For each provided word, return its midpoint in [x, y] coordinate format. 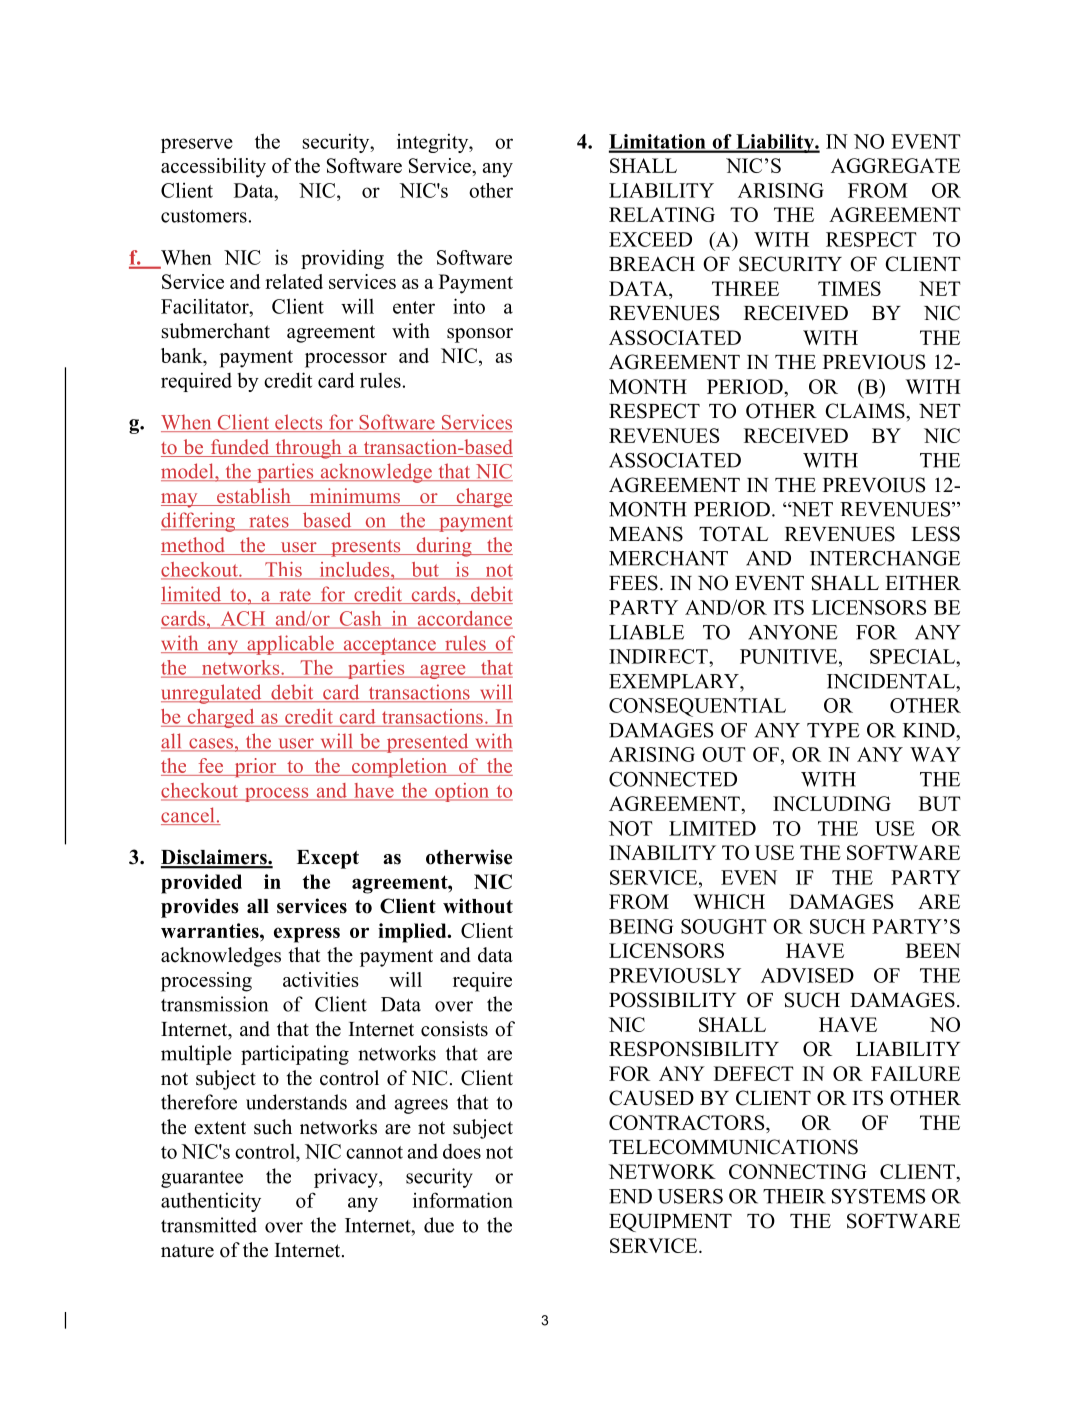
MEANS [646, 534]
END [630, 1196]
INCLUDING [832, 803]
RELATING [662, 214]
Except [328, 859]
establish [254, 497]
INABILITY [662, 852]
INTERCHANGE [885, 558]
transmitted [209, 1225]
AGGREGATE [895, 165]
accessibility [213, 168]
